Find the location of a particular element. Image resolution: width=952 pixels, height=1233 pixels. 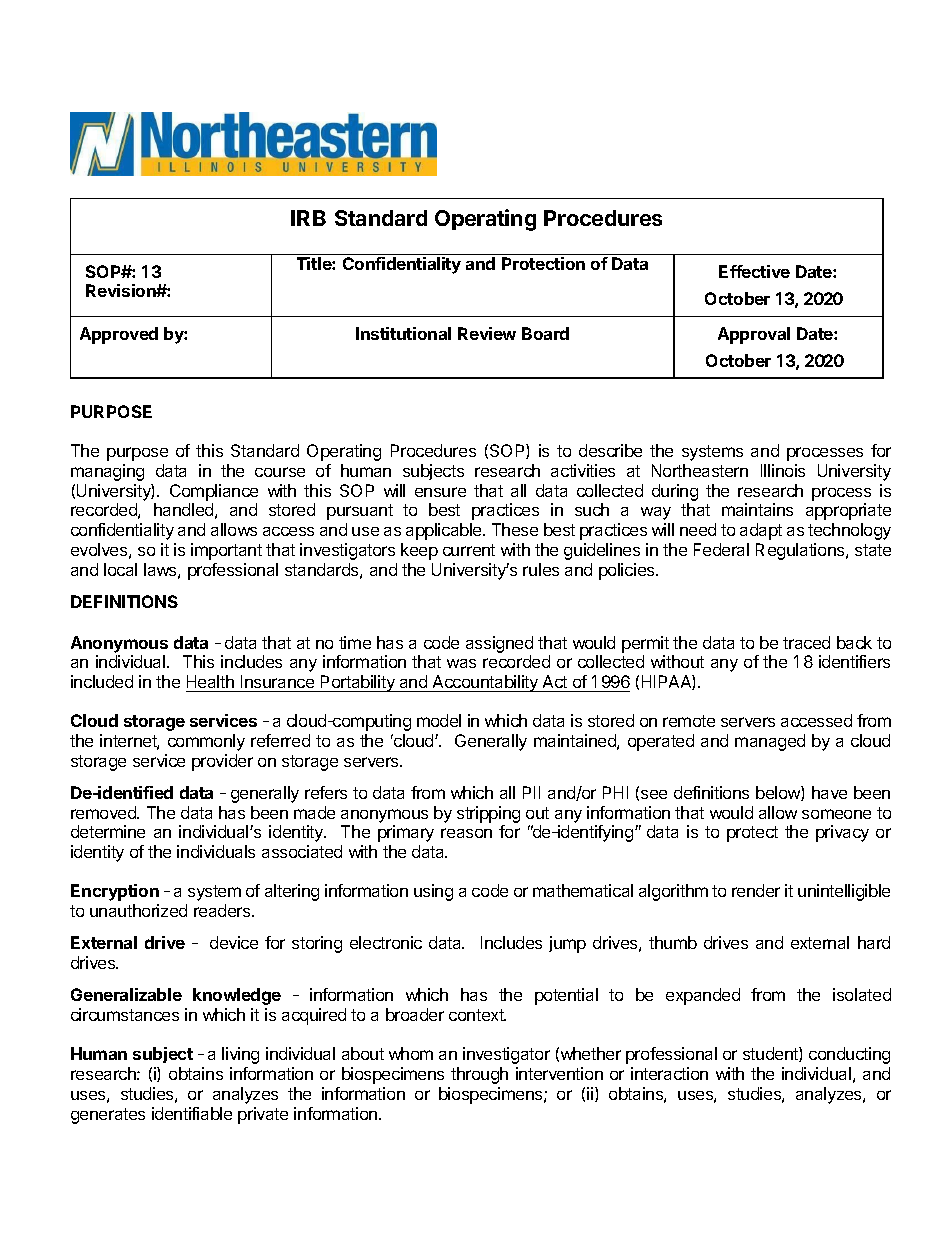

through is located at coordinates (479, 1075).
